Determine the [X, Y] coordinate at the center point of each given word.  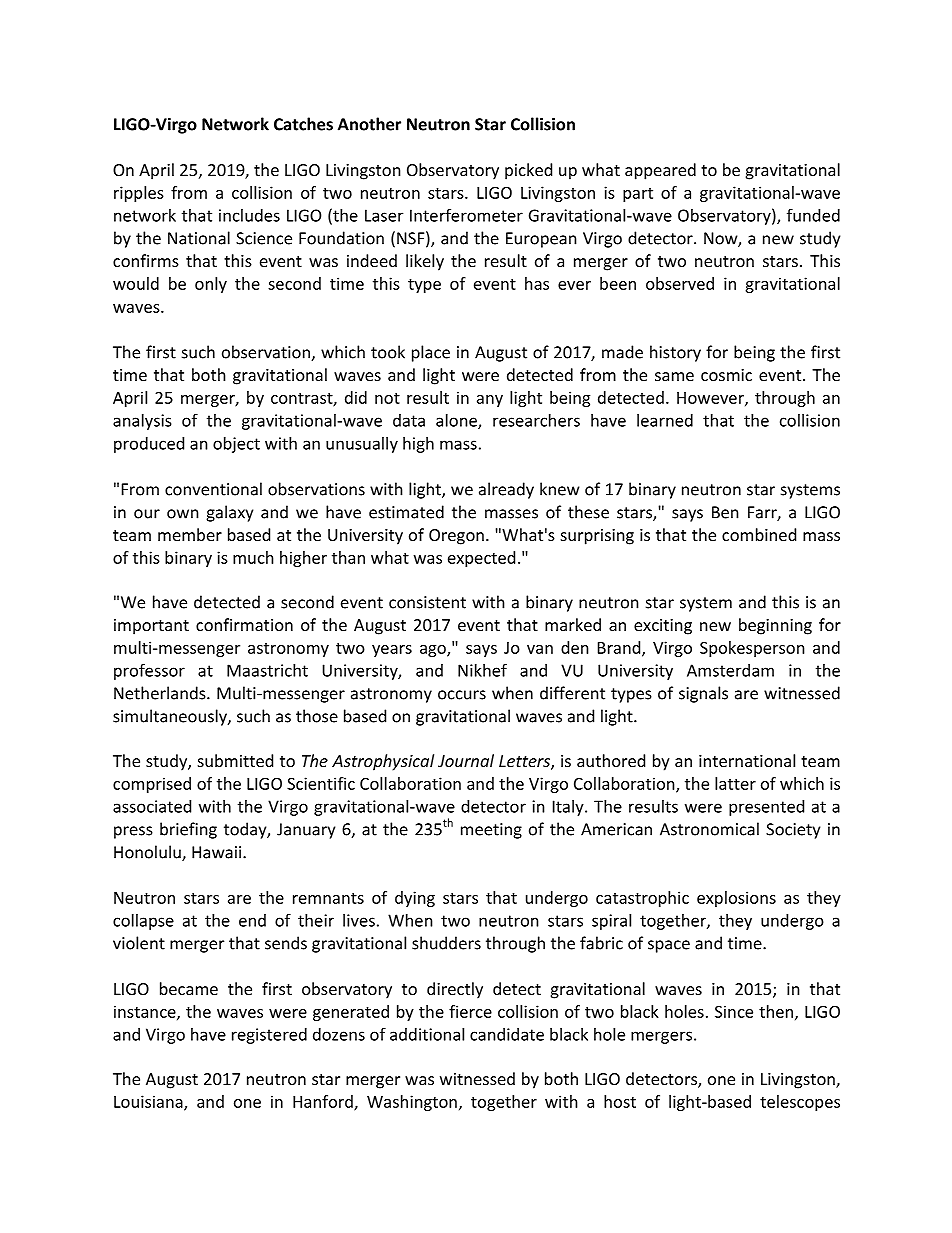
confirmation [244, 624]
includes [249, 215]
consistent [427, 602]
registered [269, 1036]
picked [528, 171]
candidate [507, 1034]
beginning [775, 626]
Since [734, 1011]
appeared [660, 171]
